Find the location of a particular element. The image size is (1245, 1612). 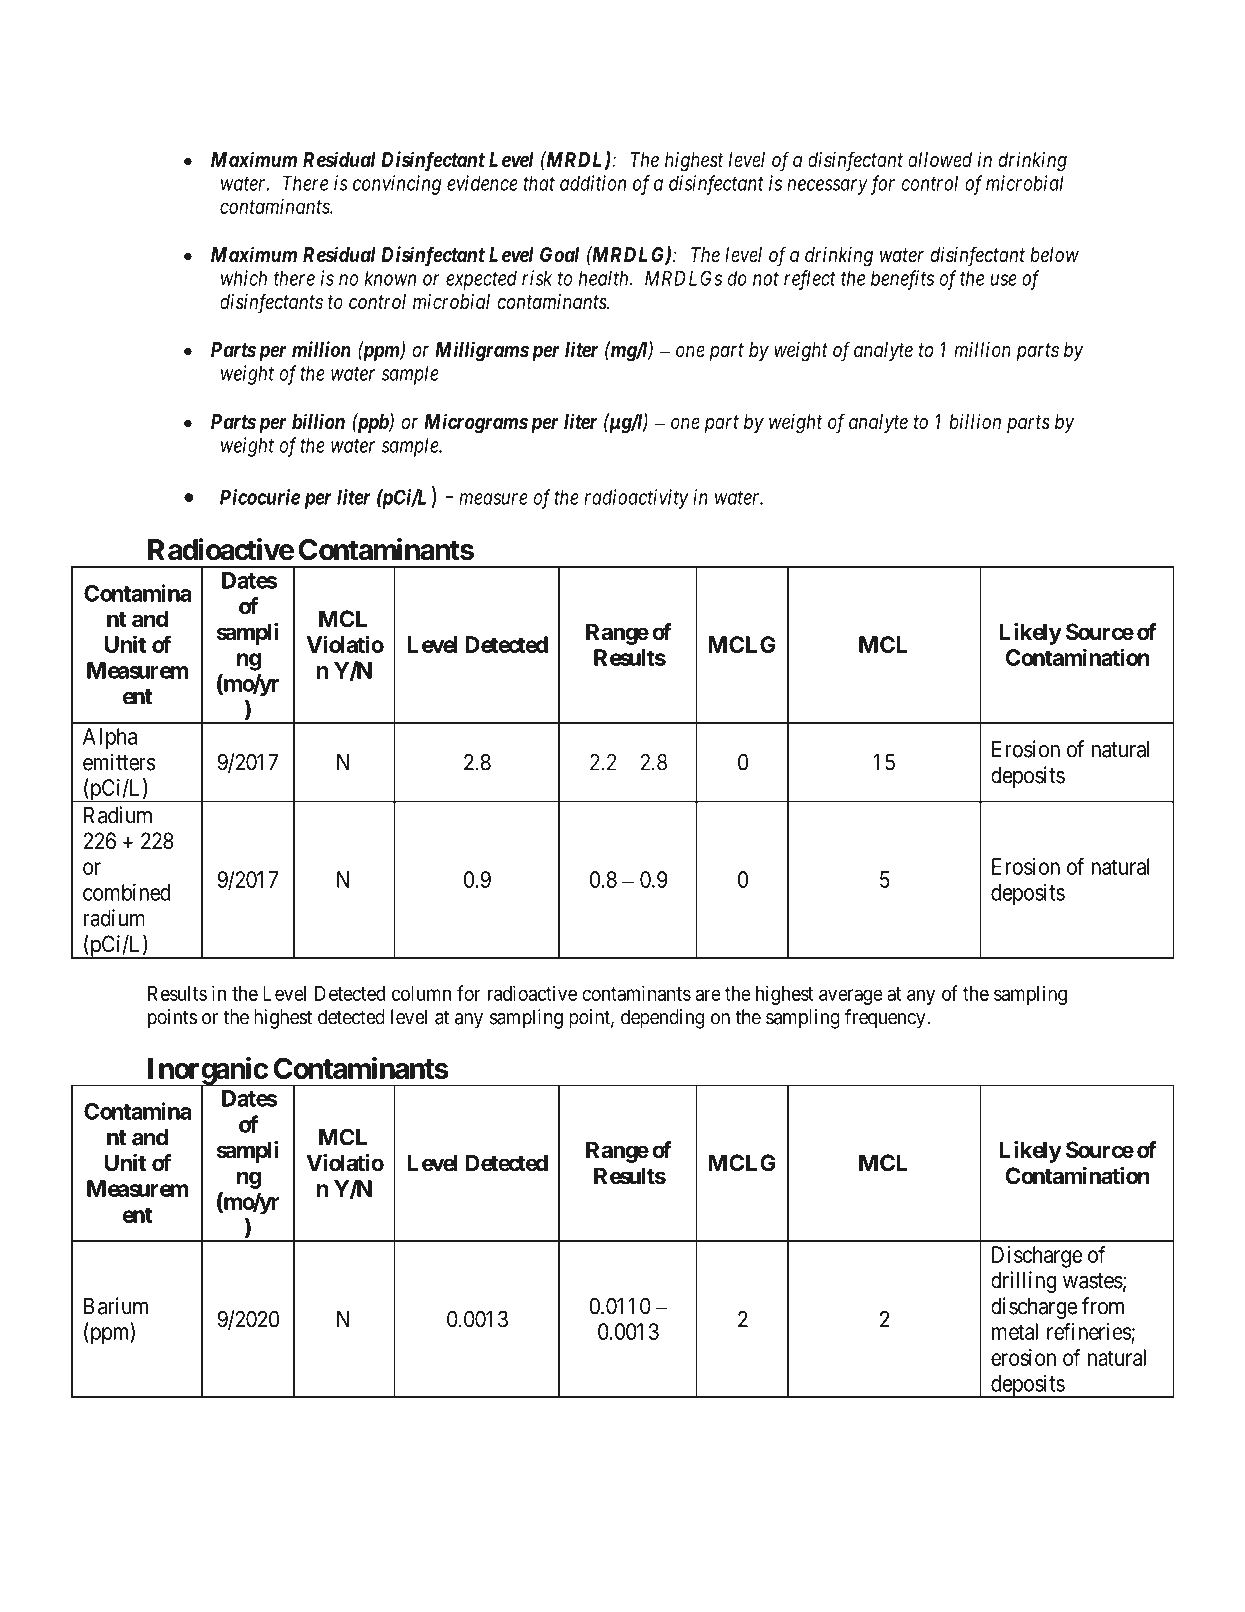

depending is located at coordinates (662, 1019).
